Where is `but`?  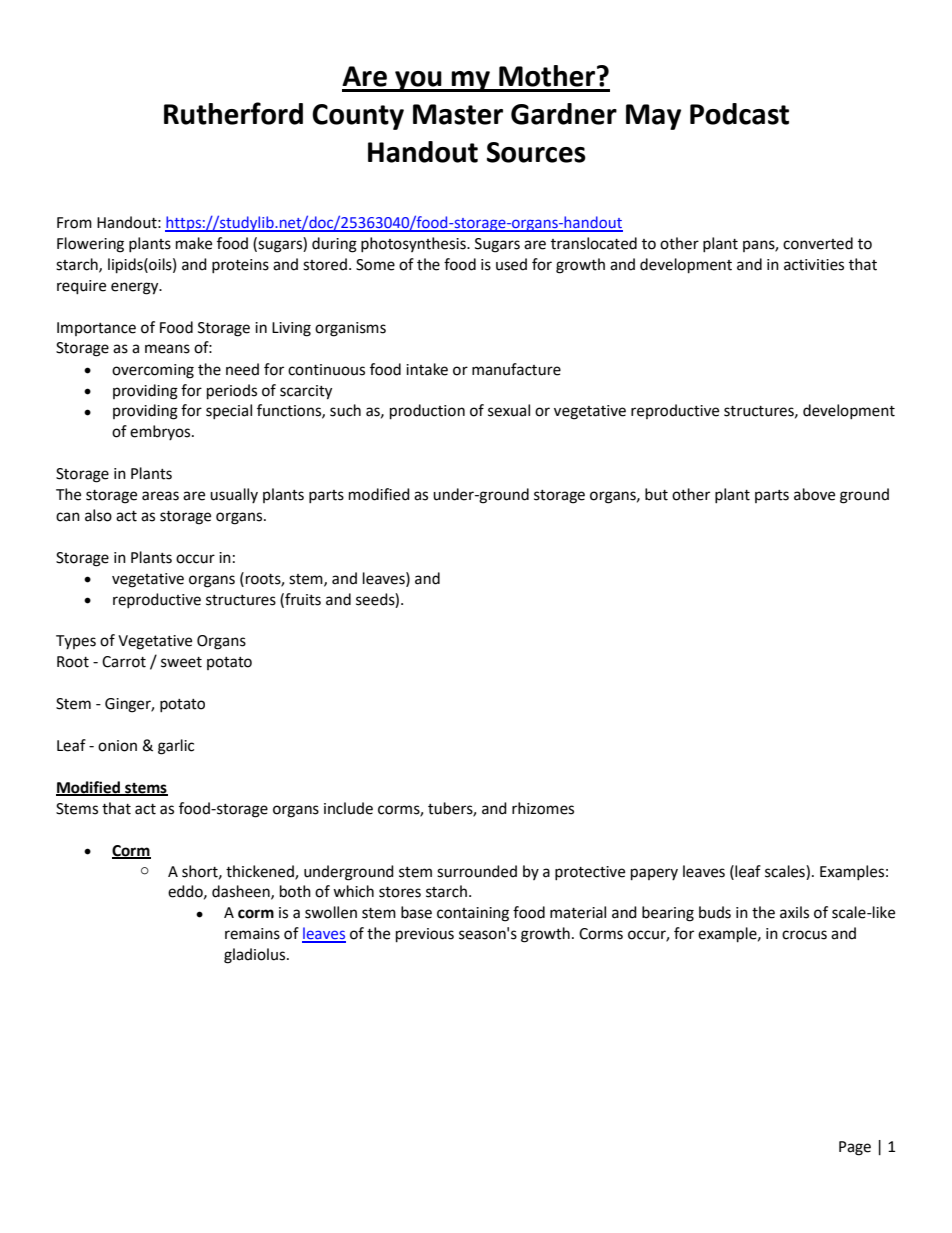 but is located at coordinates (656, 494).
